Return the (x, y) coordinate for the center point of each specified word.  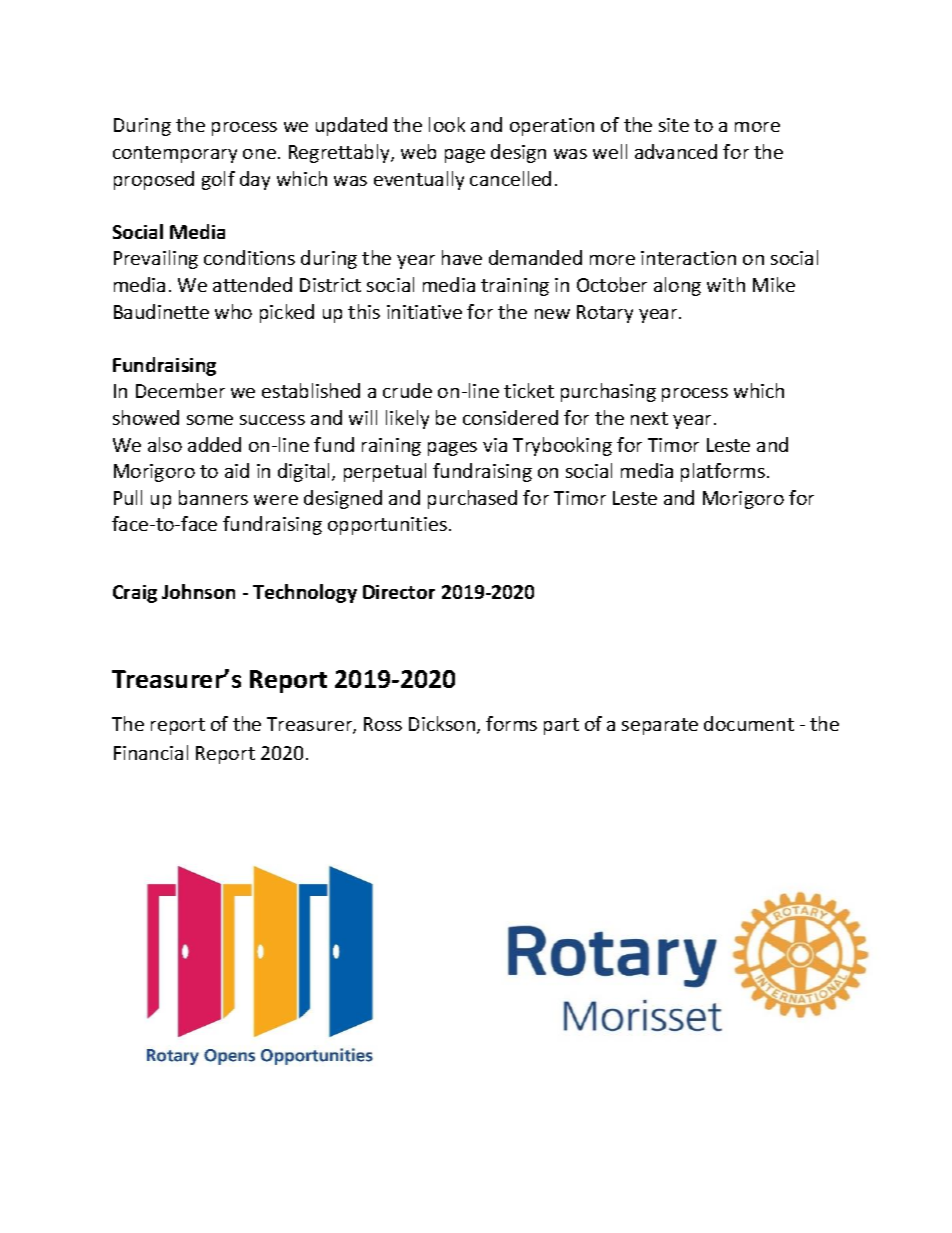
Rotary (605, 314)
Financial (151, 752)
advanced (676, 151)
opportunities (387, 526)
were (276, 500)
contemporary (175, 154)
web (418, 151)
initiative (424, 312)
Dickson (442, 723)
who (233, 311)
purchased (472, 499)
